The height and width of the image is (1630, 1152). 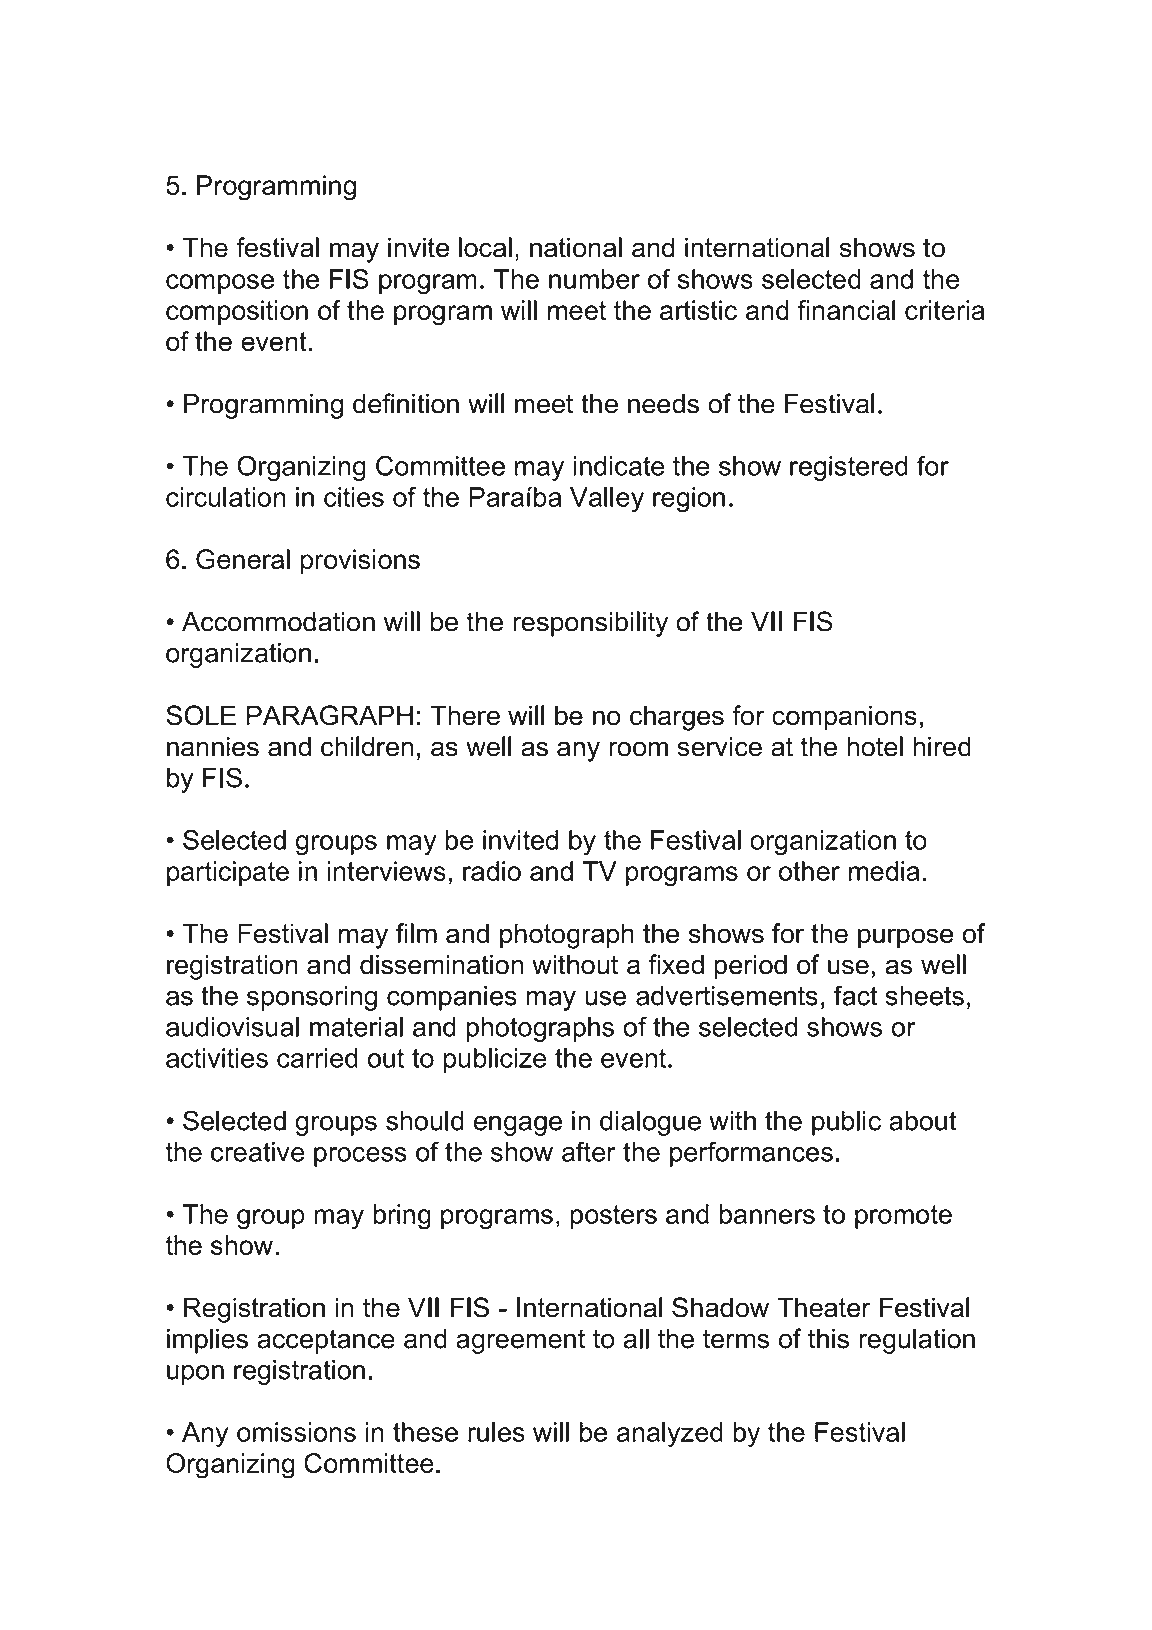 I want to click on number, so click(x=594, y=279).
